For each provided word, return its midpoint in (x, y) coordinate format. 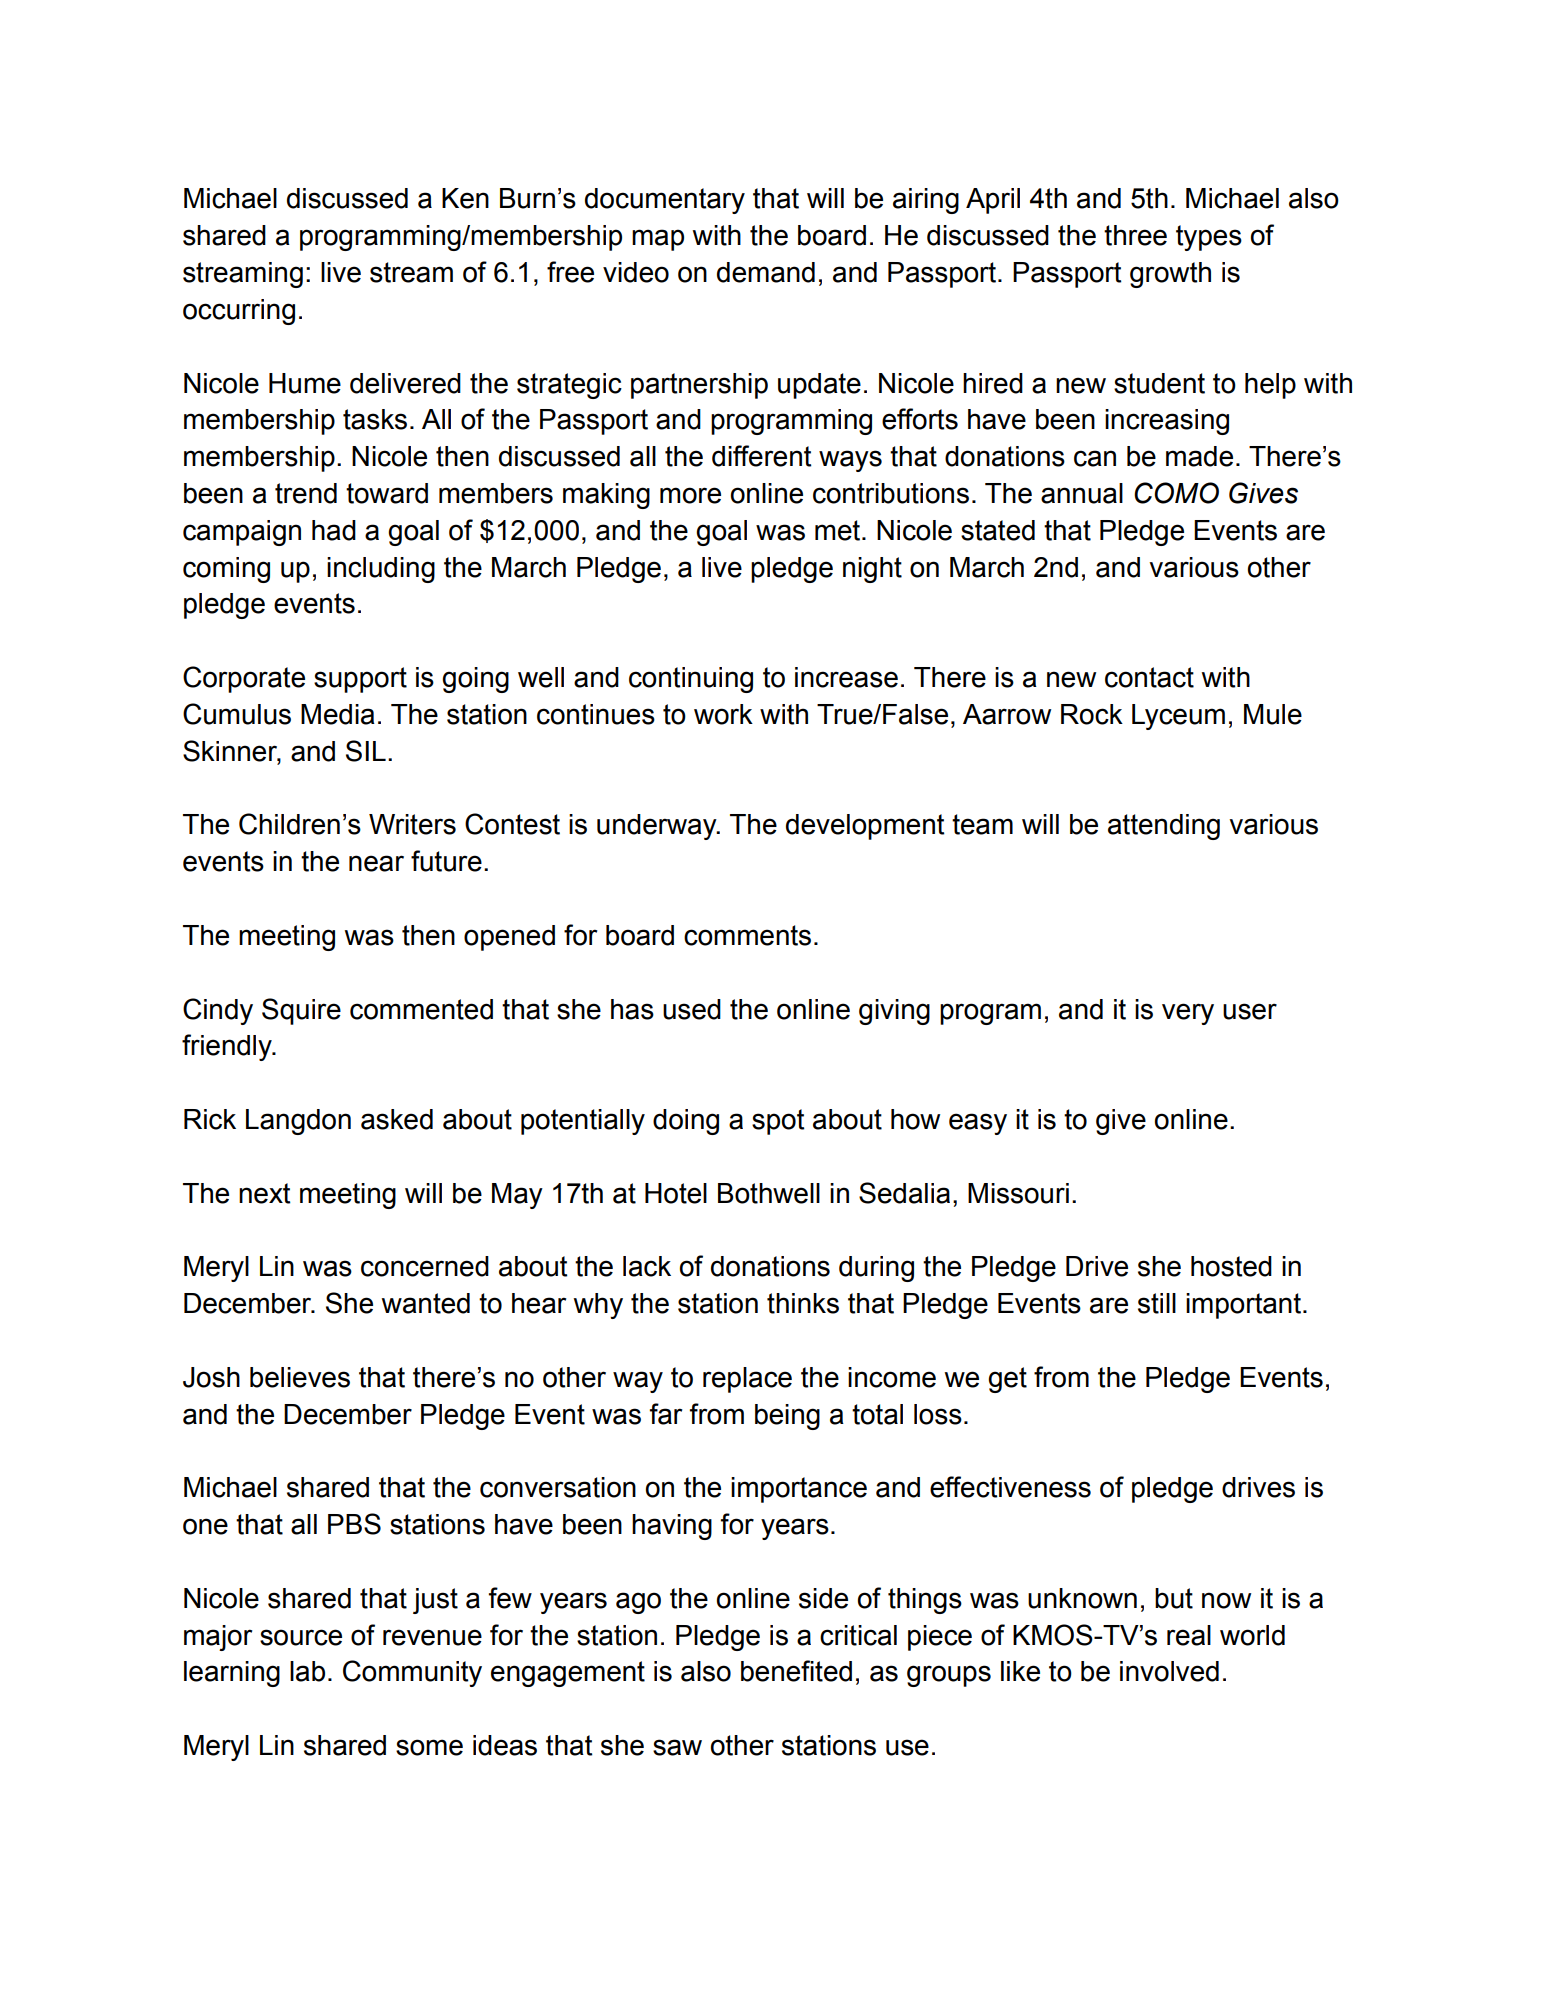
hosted (1231, 1266)
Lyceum (1178, 717)
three (1135, 235)
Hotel (676, 1193)
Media (338, 714)
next (265, 1193)
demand (766, 272)
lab (307, 1671)
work (723, 714)
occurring (239, 312)
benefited (796, 1671)
